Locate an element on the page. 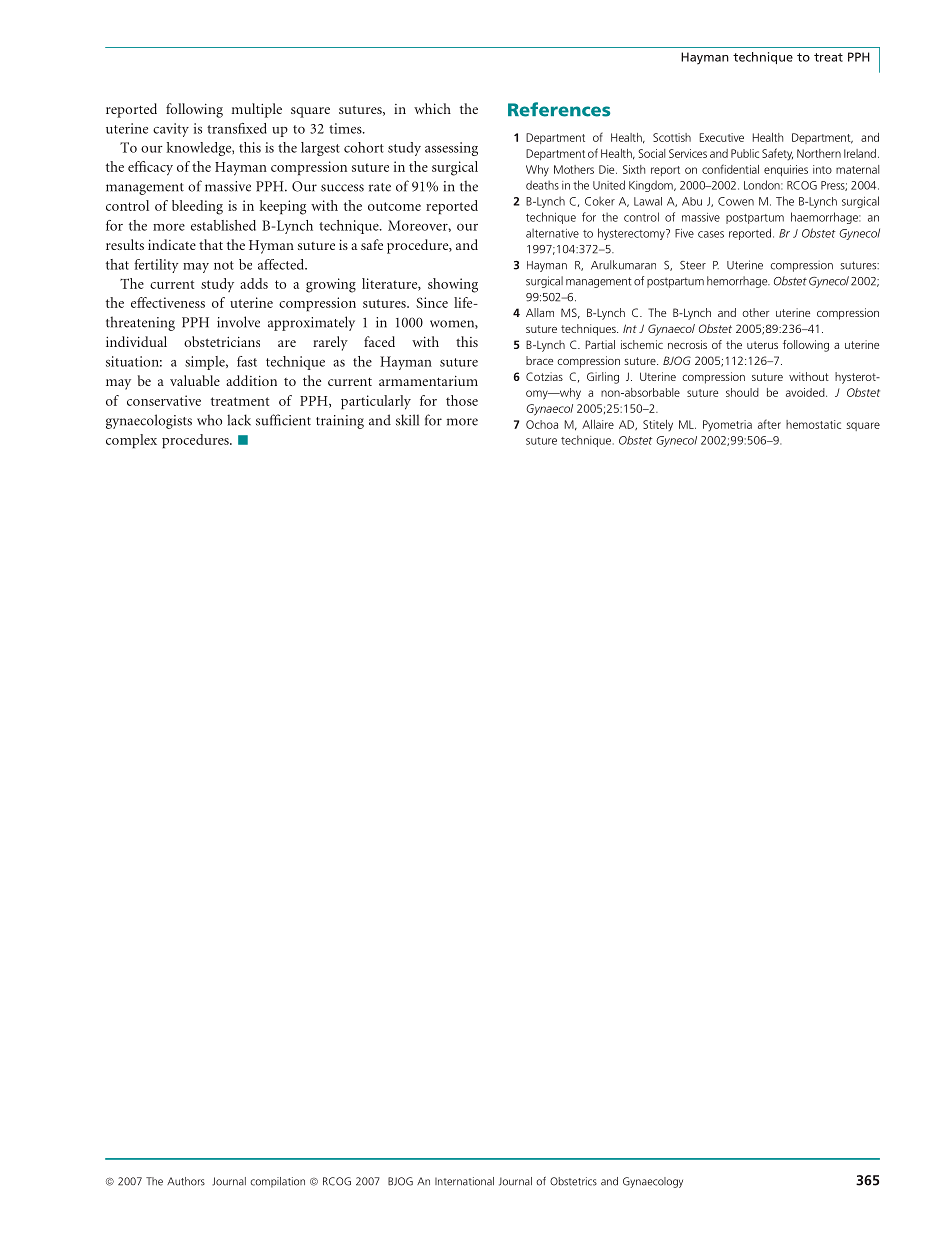 The width and height of the document is (952, 1251). Public is located at coordinates (745, 153).
